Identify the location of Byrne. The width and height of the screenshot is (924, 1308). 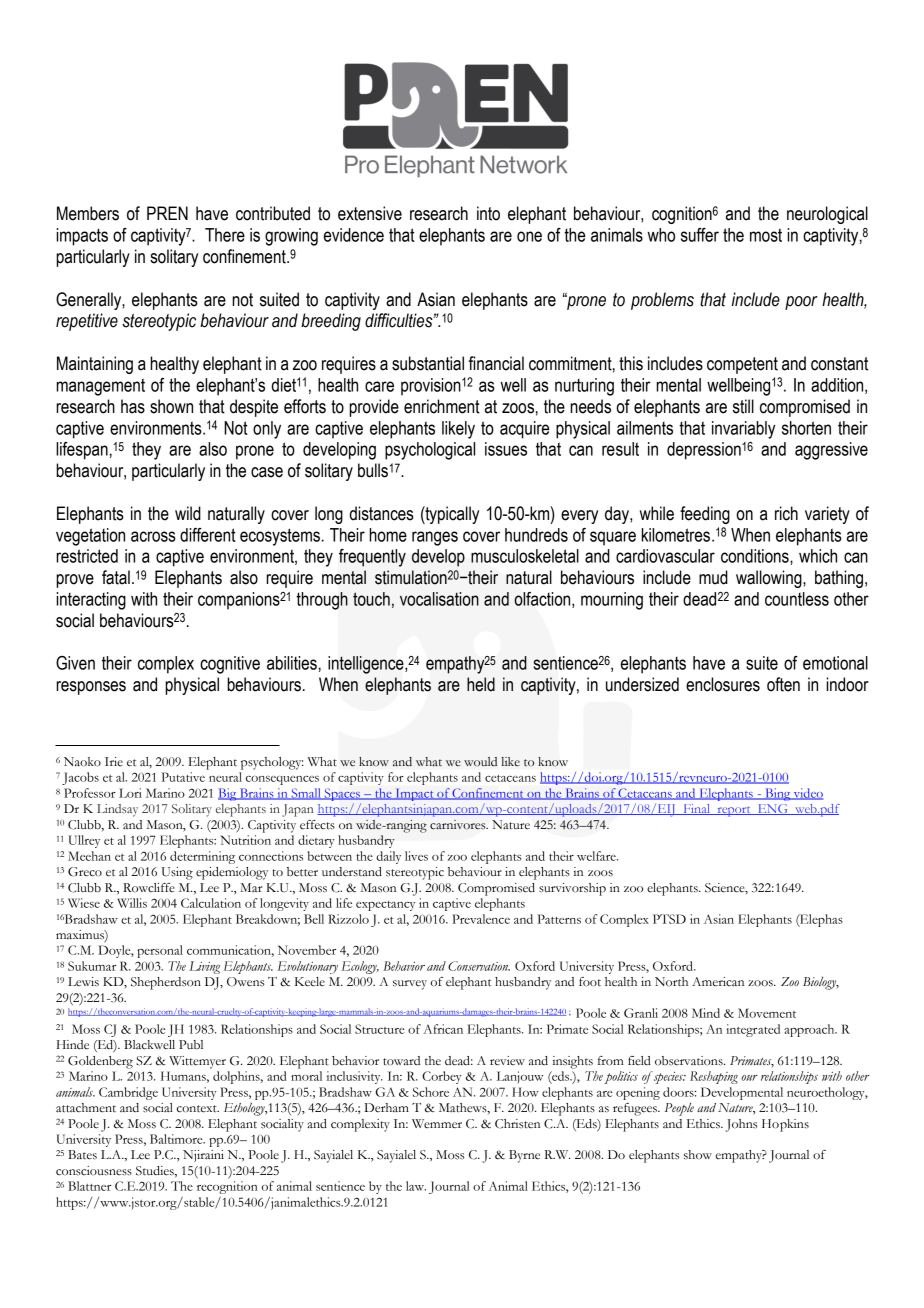
(524, 1156).
